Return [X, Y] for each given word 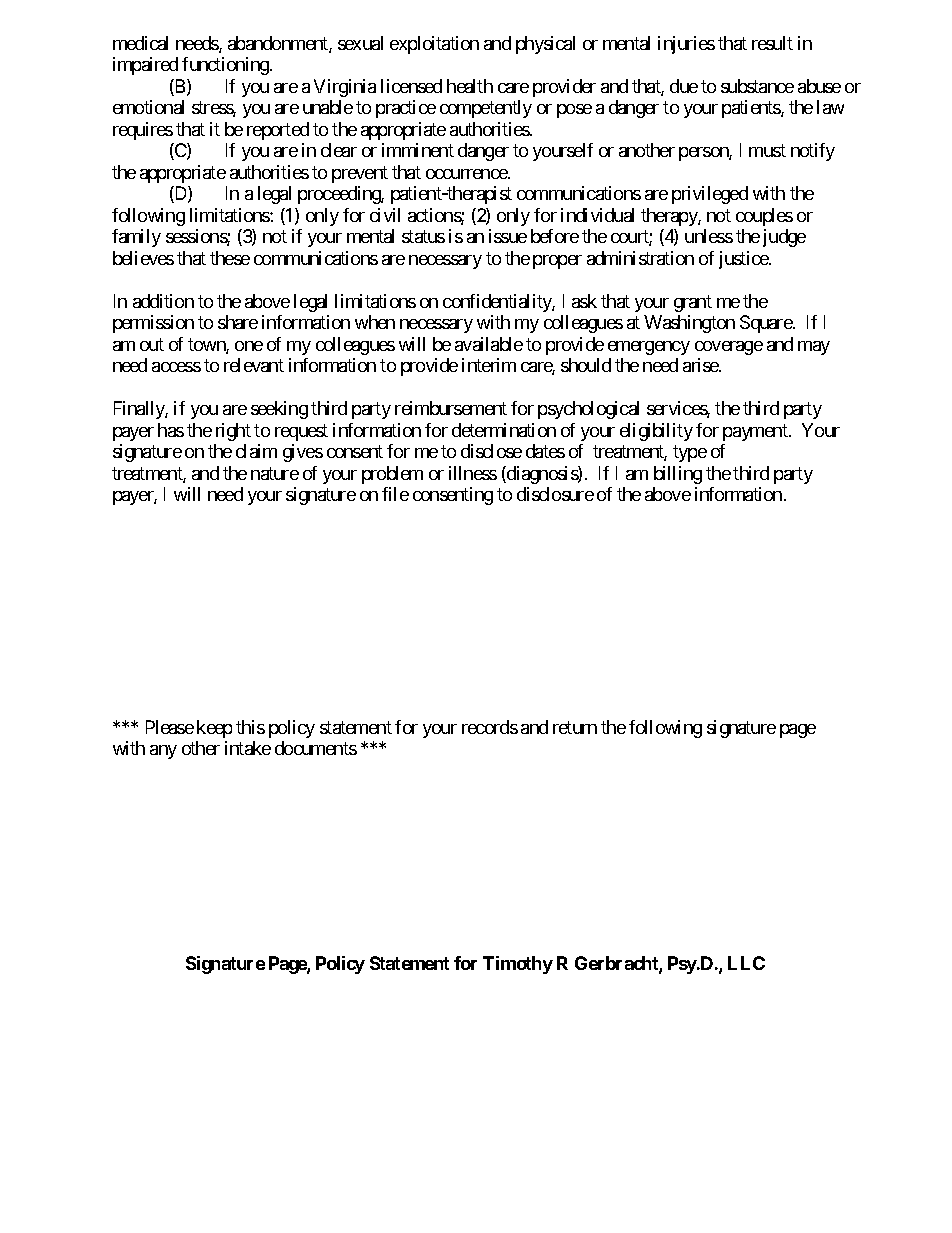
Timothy [518, 965]
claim [256, 451]
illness [473, 473]
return [575, 727]
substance [757, 86]
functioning [226, 66]
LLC [746, 963]
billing [678, 475]
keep [214, 729]
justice [744, 260]
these [230, 258]
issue [508, 236]
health [470, 86]
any [163, 752]
